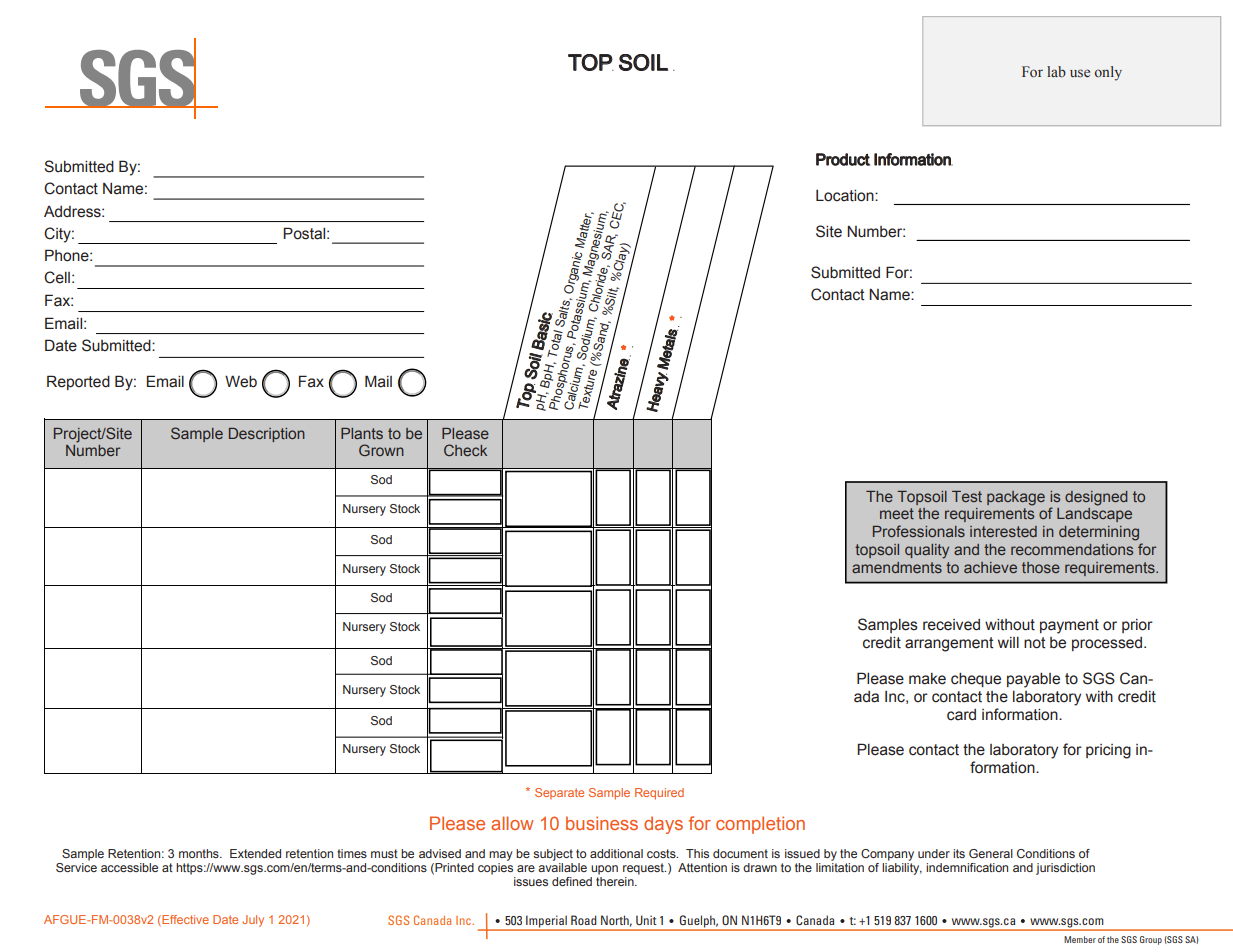 The image size is (1233, 952). I want to click on Test, so click(967, 496).
